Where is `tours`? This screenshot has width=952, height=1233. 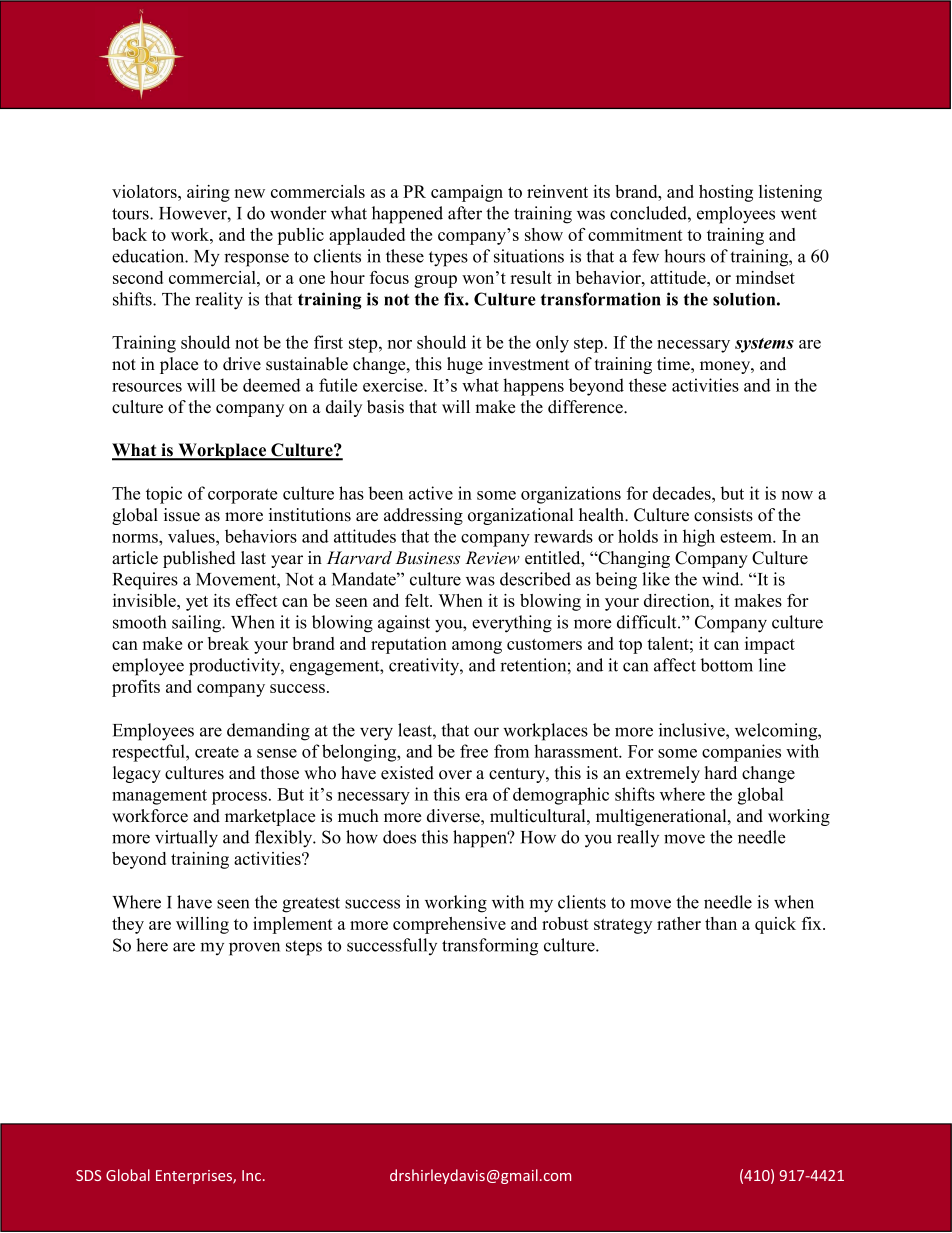
tours is located at coordinates (131, 214).
